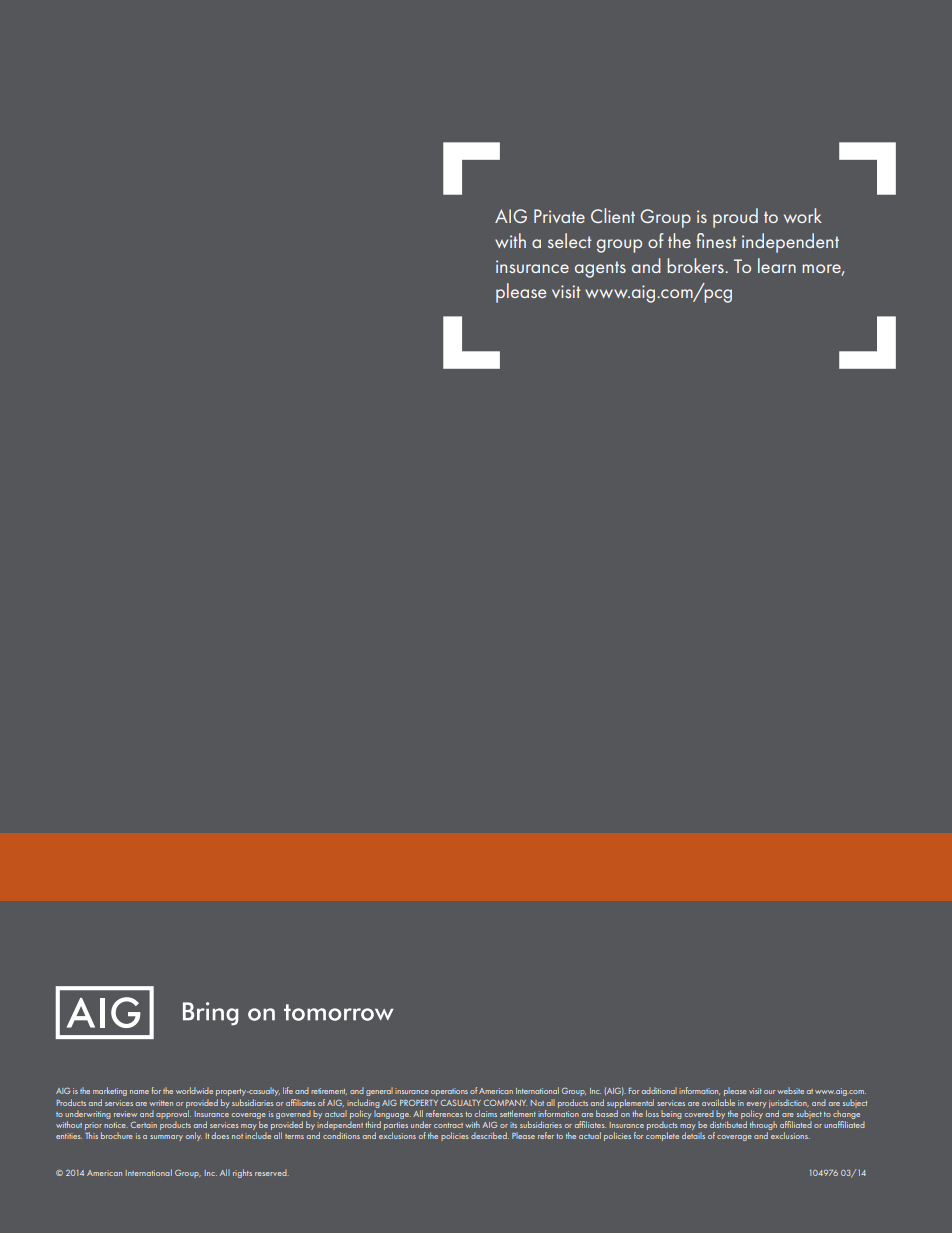 The height and width of the image is (1233, 952). What do you see at coordinates (559, 216) in the image?
I see `Private` at bounding box center [559, 216].
